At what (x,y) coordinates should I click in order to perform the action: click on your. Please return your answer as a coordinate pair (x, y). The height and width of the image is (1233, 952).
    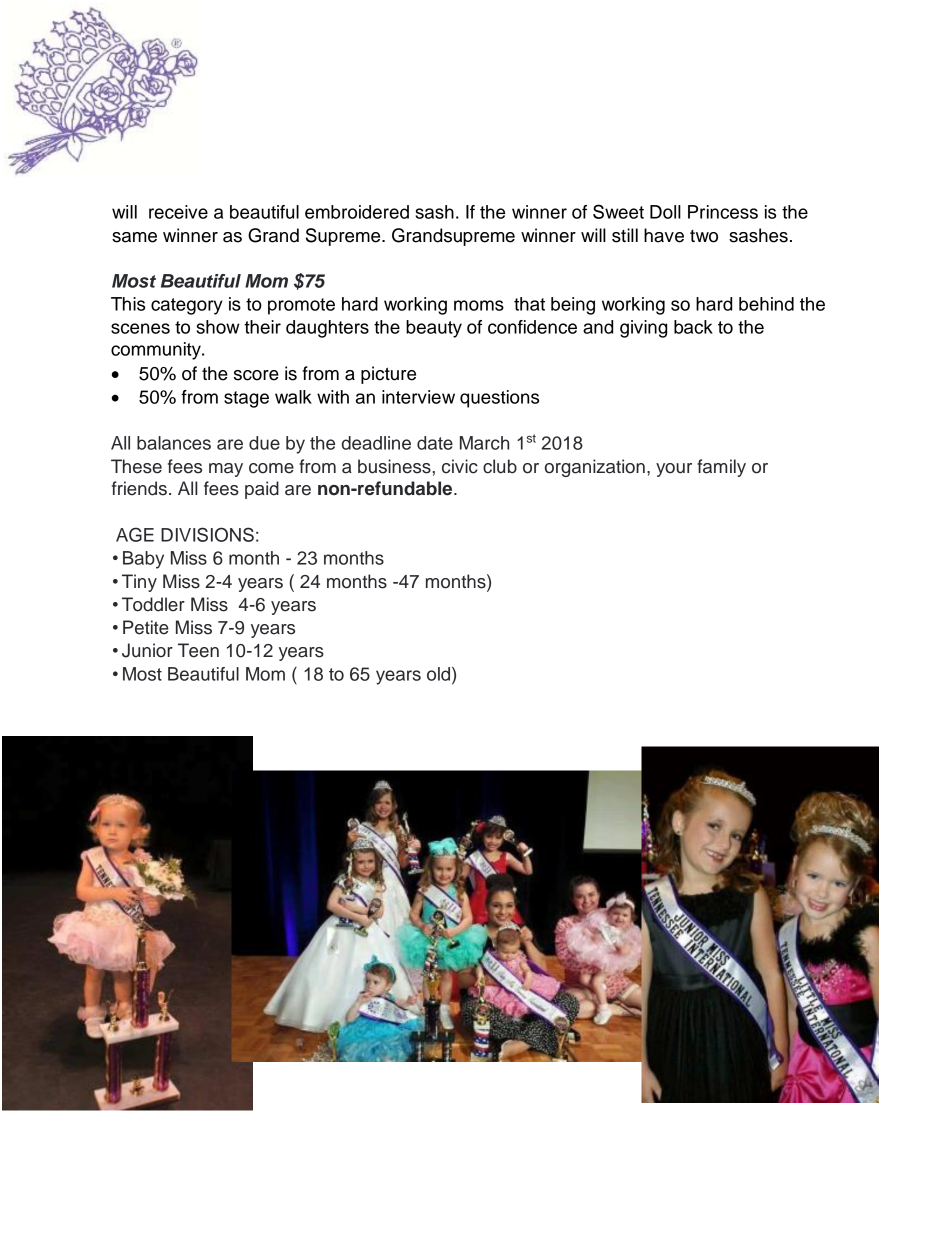
    Looking at the image, I should click on (674, 470).
